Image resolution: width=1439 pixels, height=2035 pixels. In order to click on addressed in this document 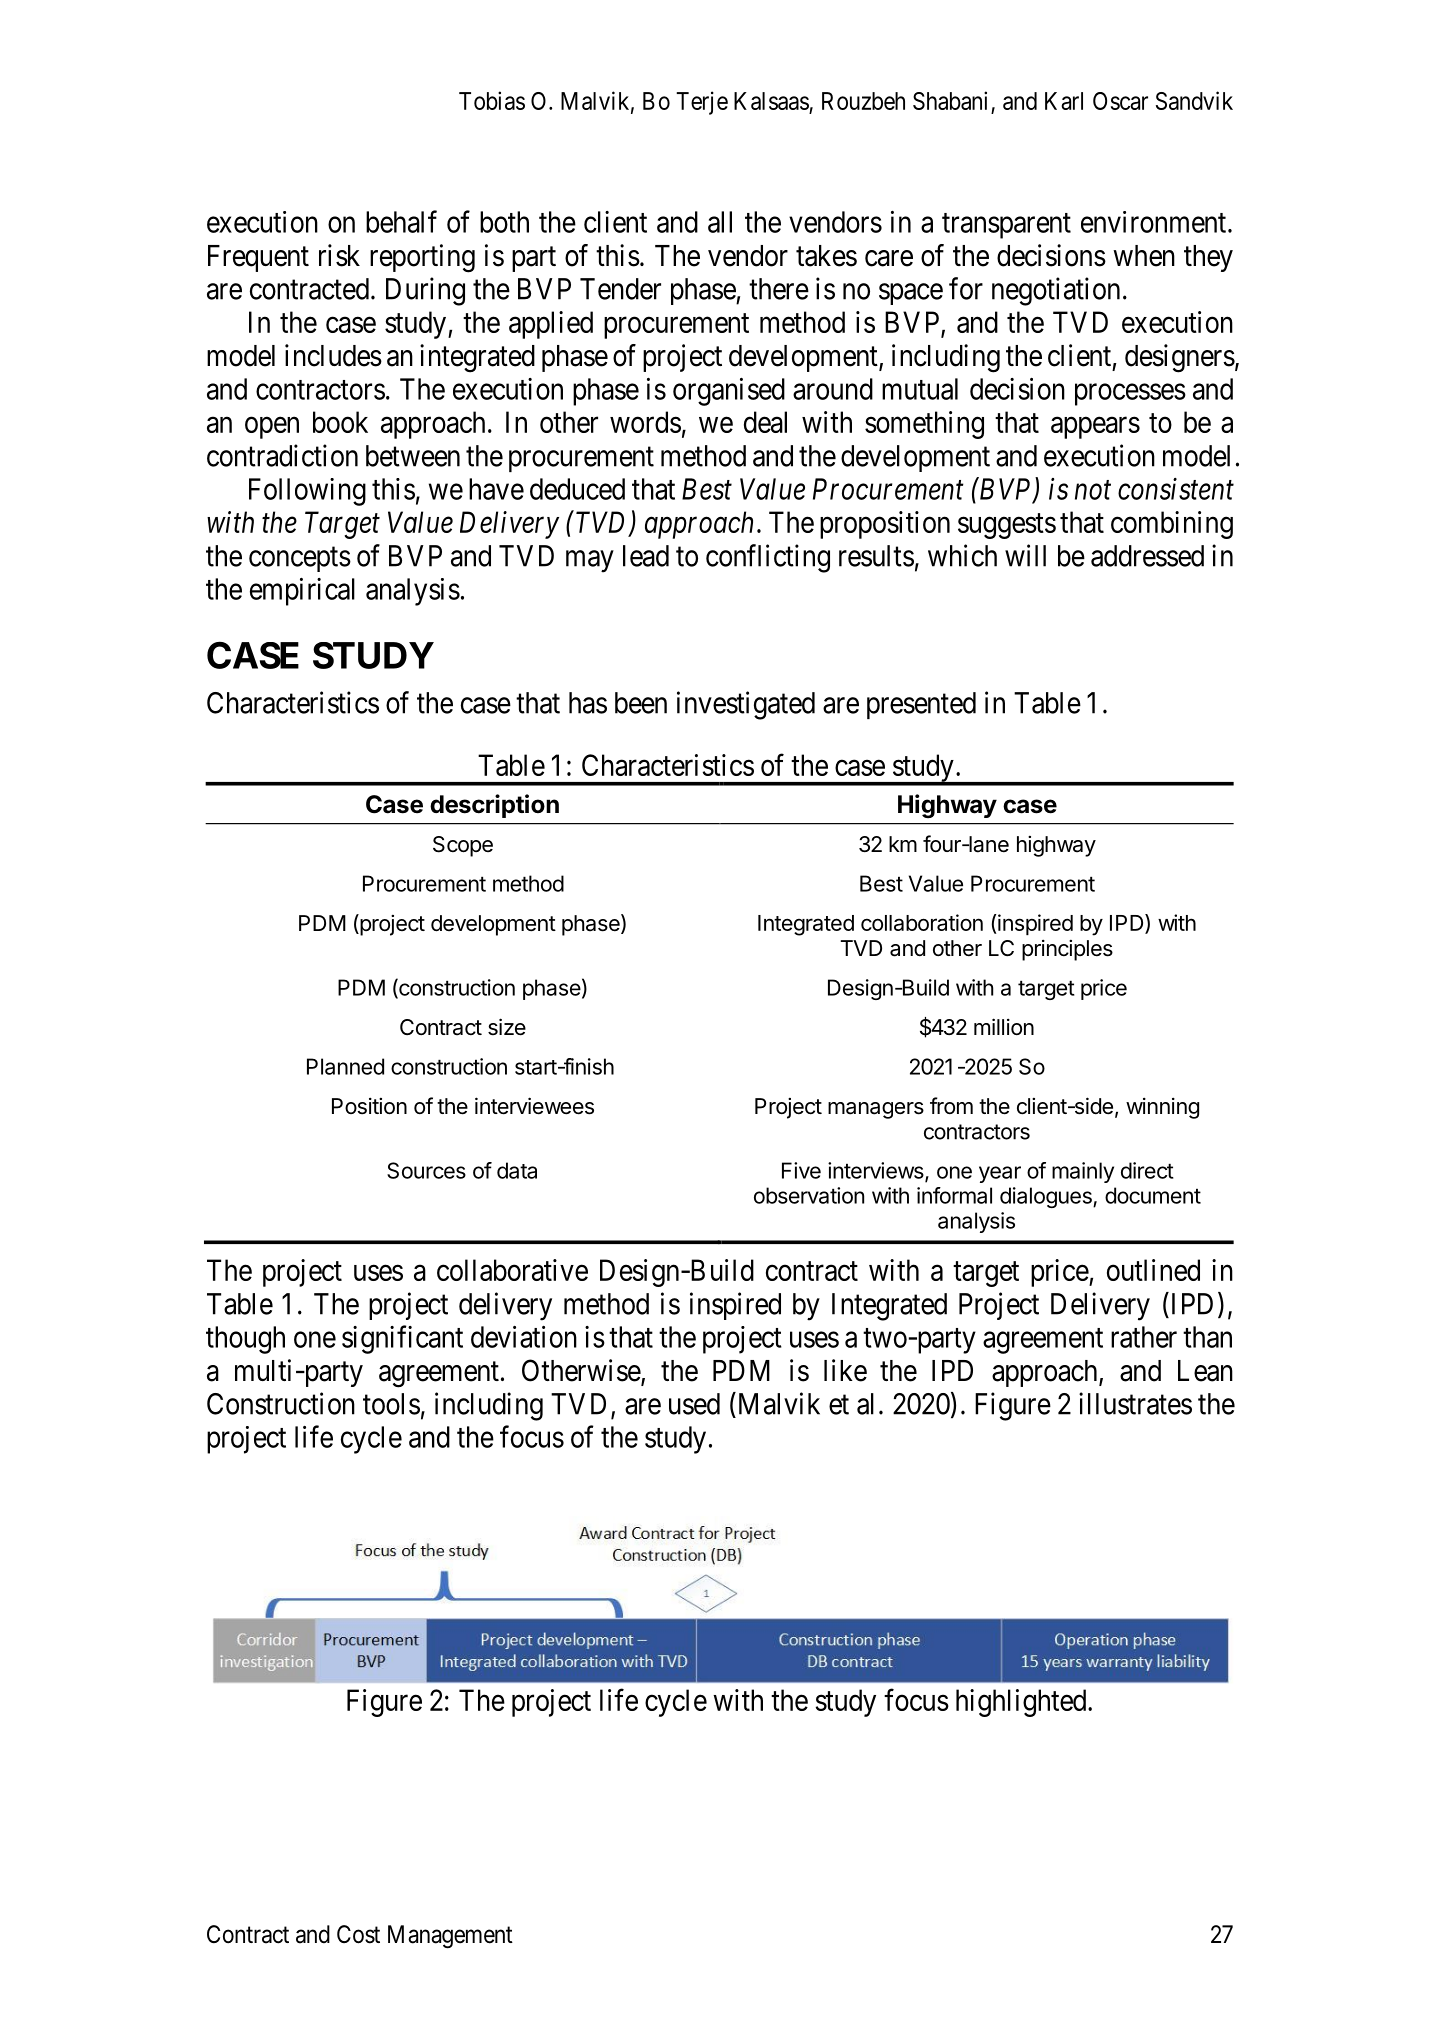, I will do `click(1147, 556)`.
